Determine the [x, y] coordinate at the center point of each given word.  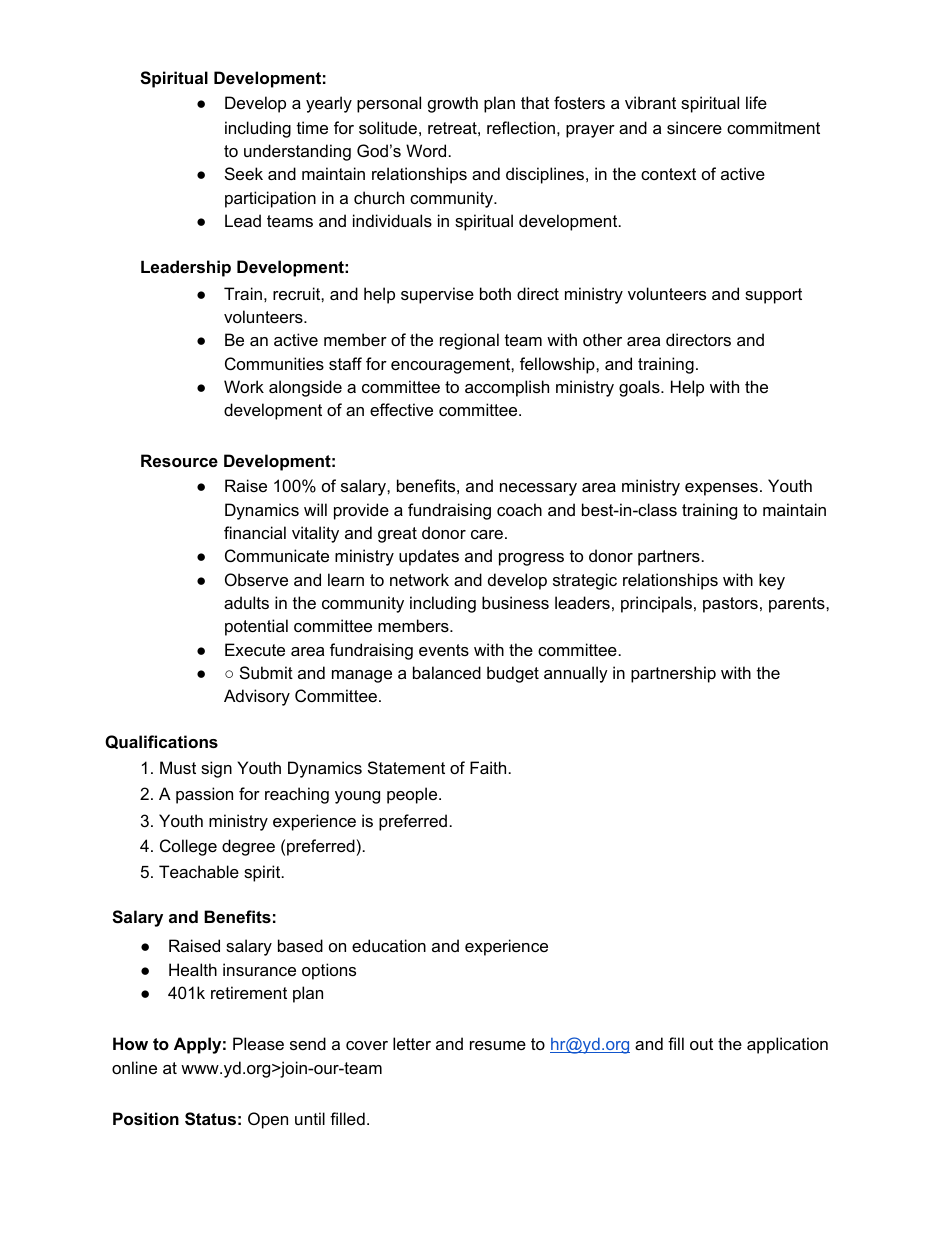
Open [268, 1120]
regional [469, 341]
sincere [694, 127]
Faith [488, 767]
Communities [274, 363]
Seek [244, 173]
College [188, 847]
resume [498, 1045]
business [515, 602]
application [787, 1045]
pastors [730, 605]
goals [640, 388]
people [413, 795]
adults [246, 602]
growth [453, 104]
